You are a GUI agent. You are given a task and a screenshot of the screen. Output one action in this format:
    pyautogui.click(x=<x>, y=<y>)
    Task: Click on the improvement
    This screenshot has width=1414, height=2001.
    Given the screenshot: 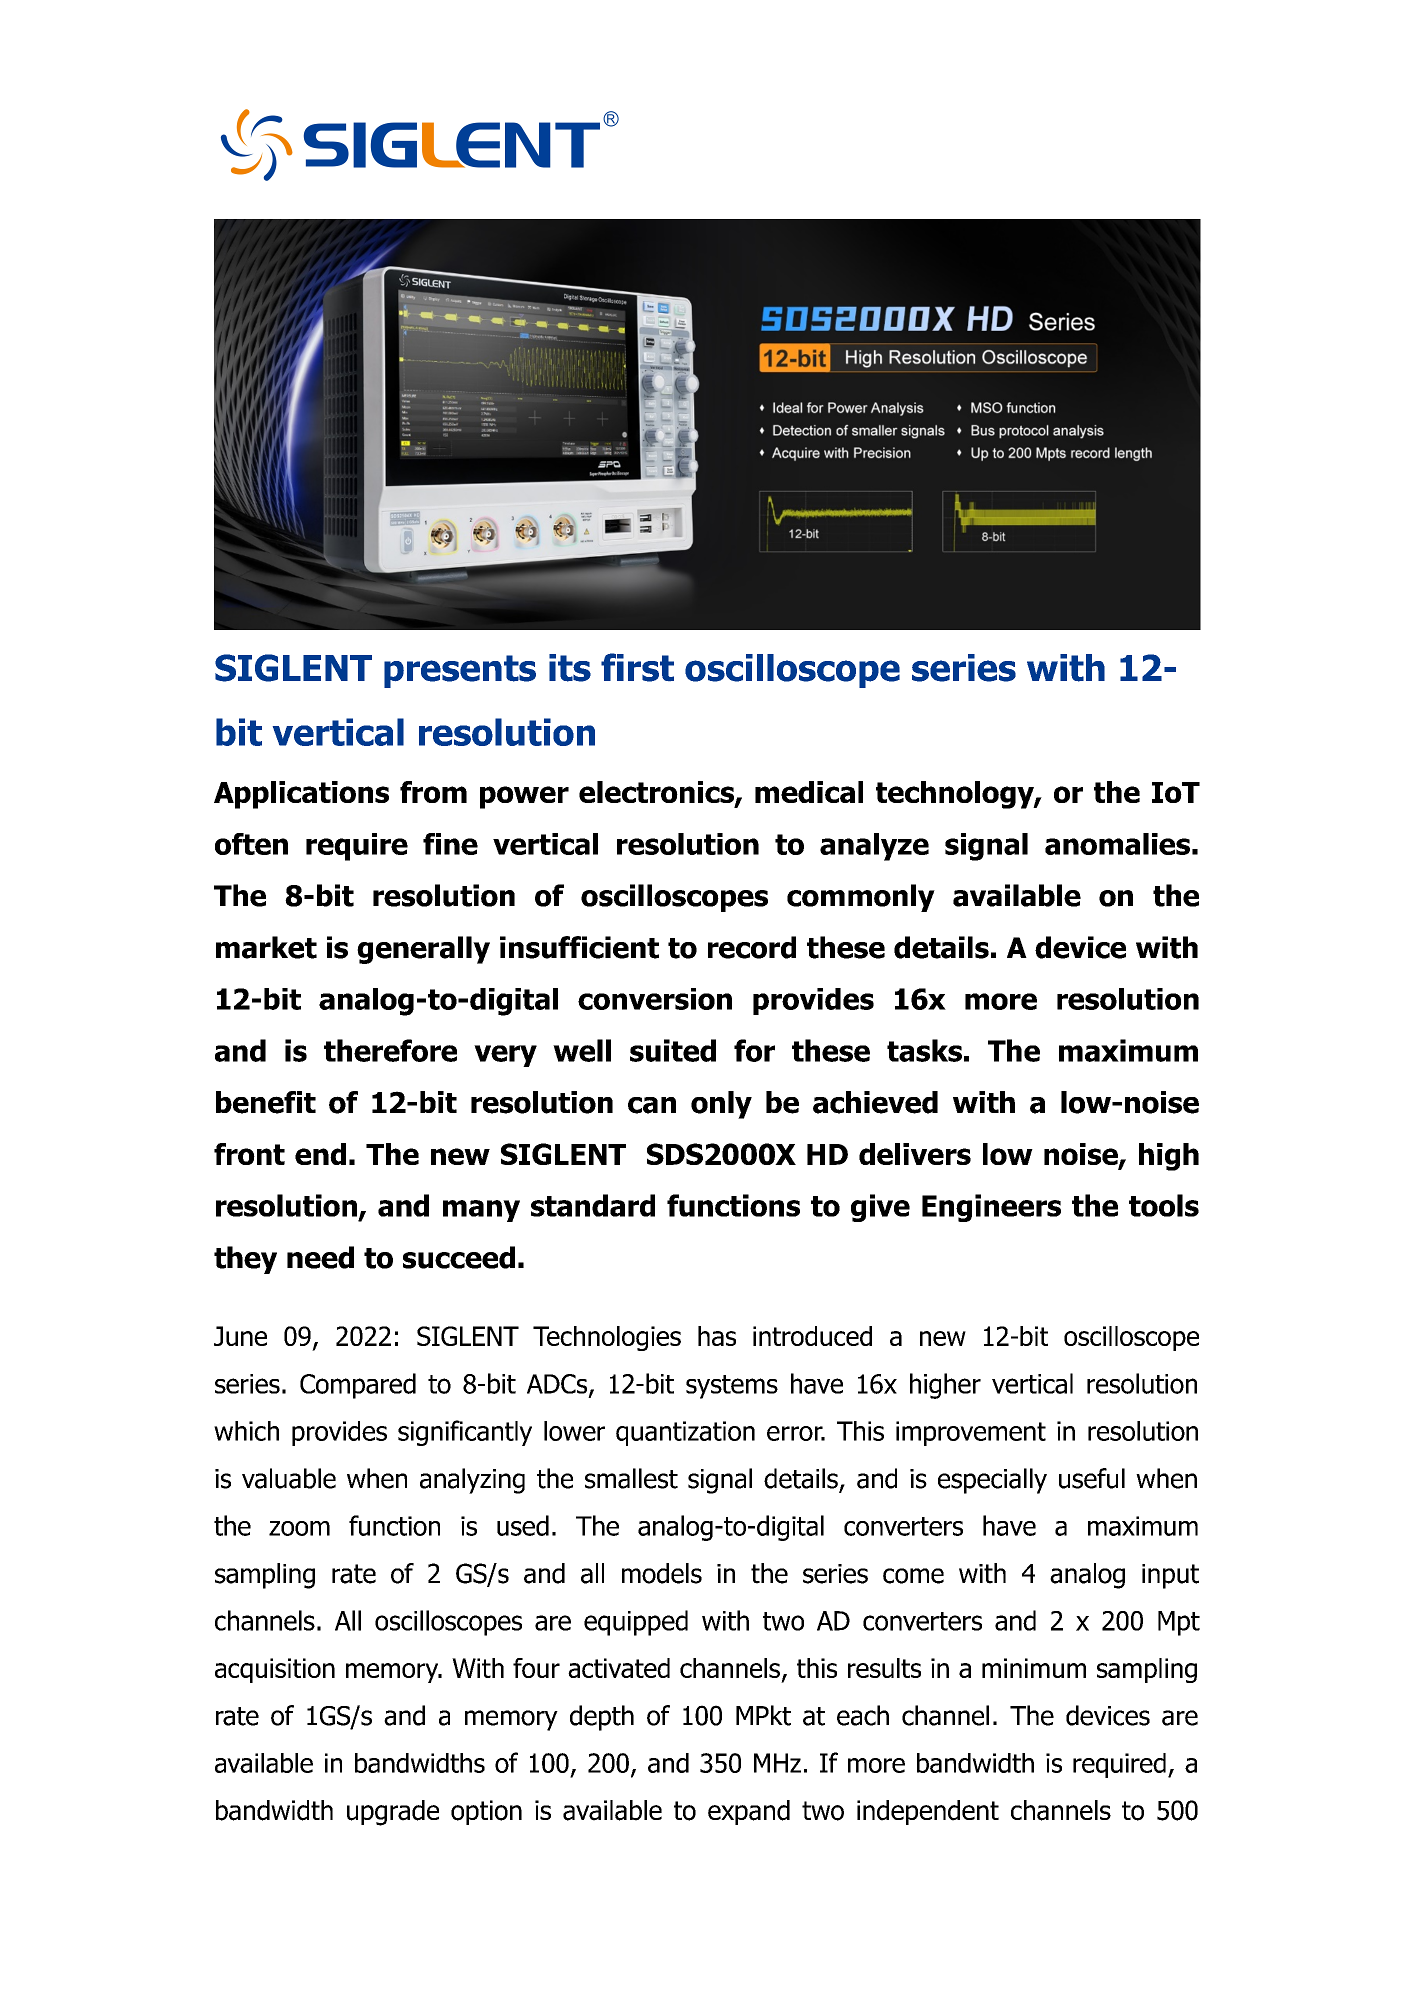 What is the action you would take?
    pyautogui.click(x=971, y=1433)
